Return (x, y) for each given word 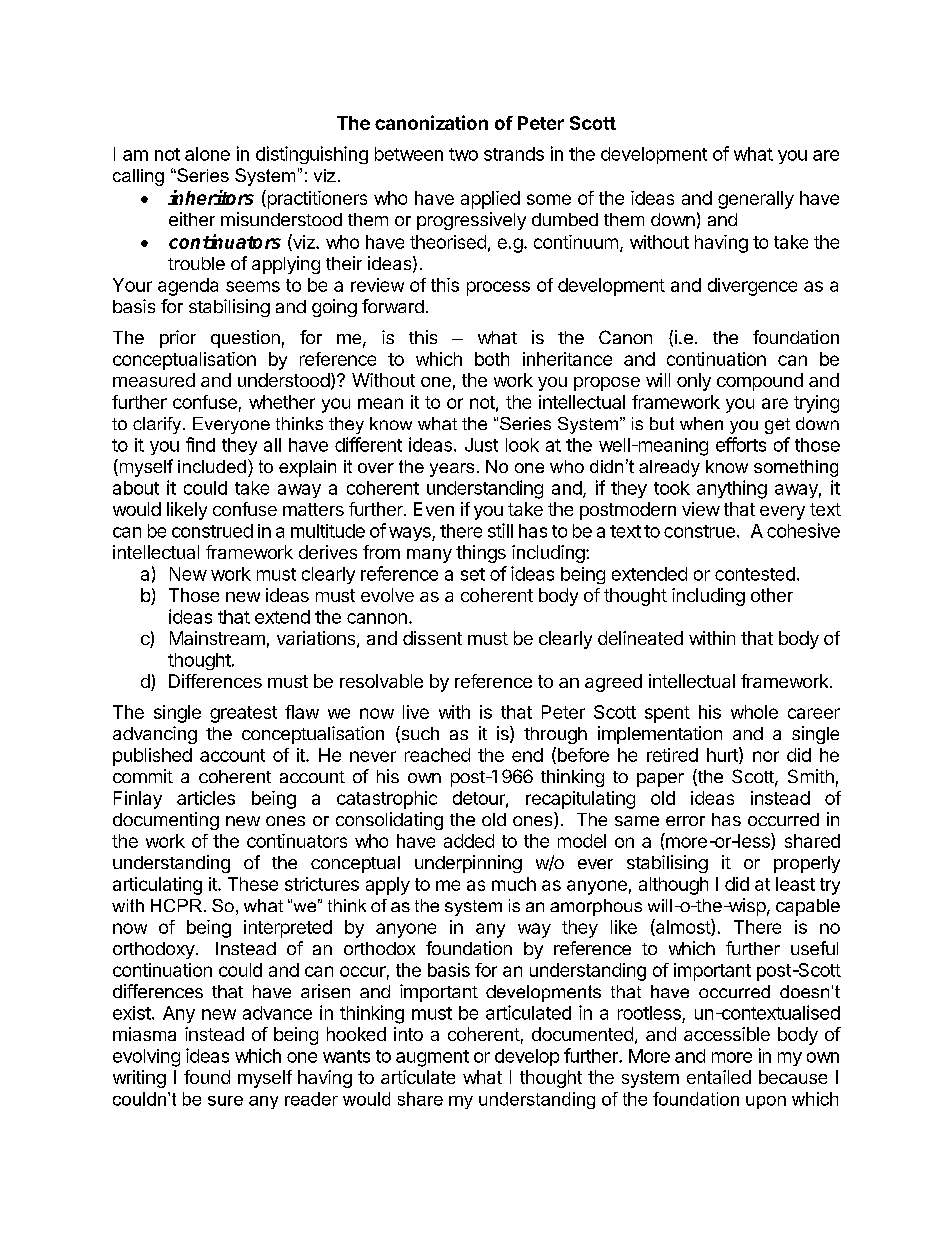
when (701, 423)
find (200, 444)
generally (756, 200)
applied (490, 200)
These (253, 884)
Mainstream (217, 638)
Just (481, 445)
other (772, 595)
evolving (146, 1058)
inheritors (211, 197)
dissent (432, 638)
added (469, 841)
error (685, 821)
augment (432, 1058)
